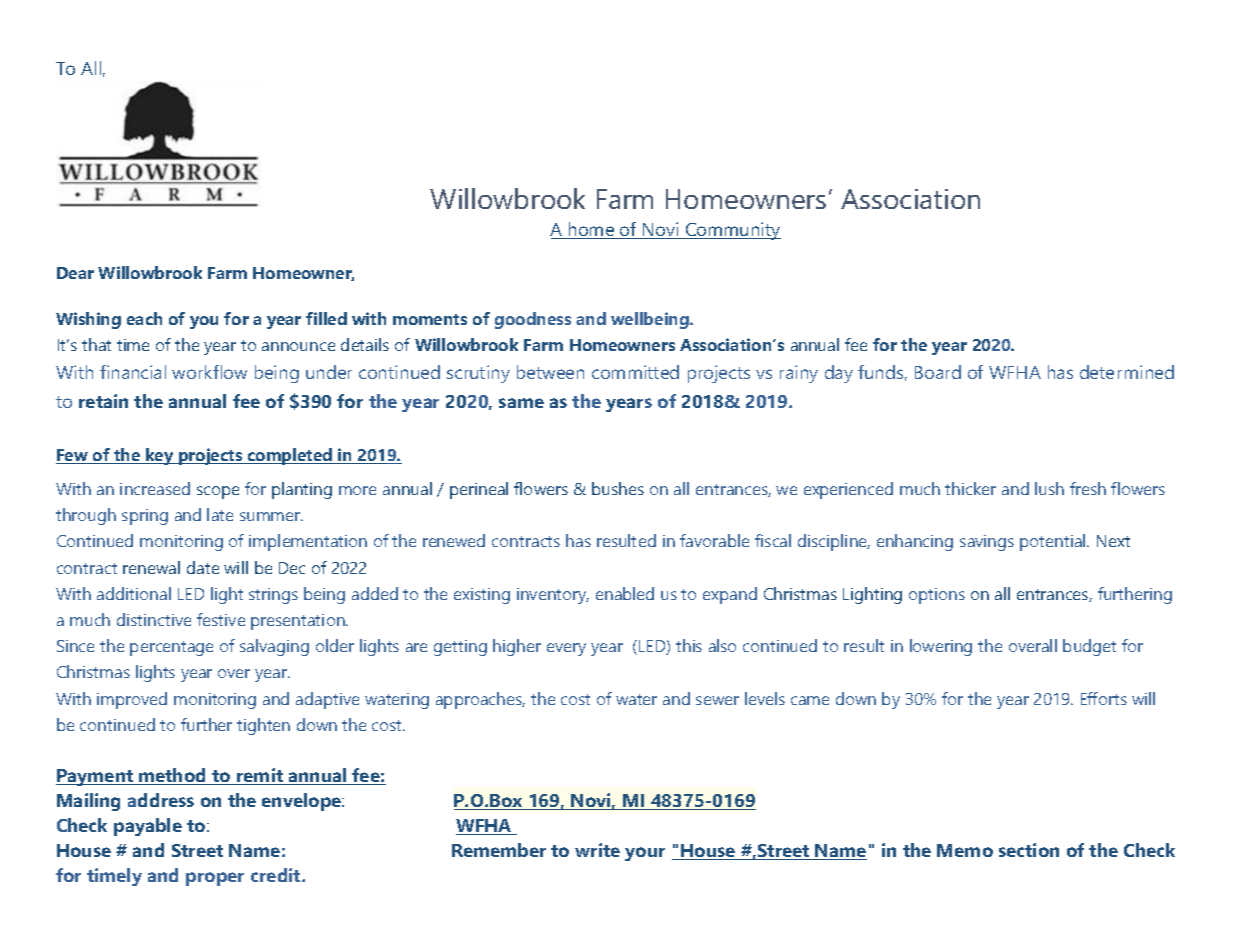  Describe the element at coordinates (277, 875) in the image. I see `credit` at that location.
